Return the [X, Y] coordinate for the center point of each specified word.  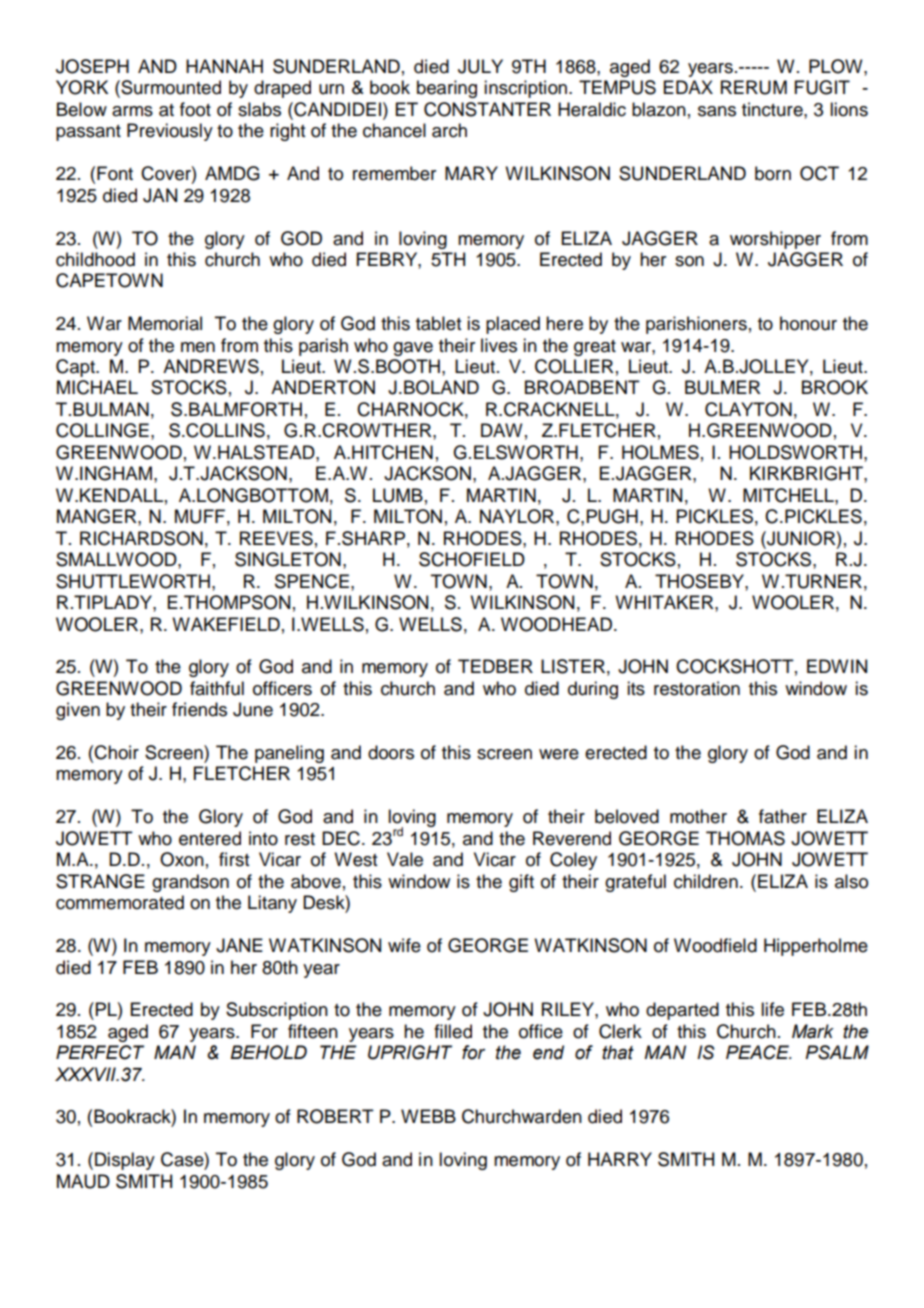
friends [199, 709]
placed [513, 325]
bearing [447, 89]
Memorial [165, 323]
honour [808, 323]
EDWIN [837, 666]
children [706, 881]
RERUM [754, 87]
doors [391, 752]
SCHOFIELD [472, 559]
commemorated [120, 902]
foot [195, 109]
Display [125, 1161]
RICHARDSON [141, 538]
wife [404, 945]
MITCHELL [789, 495]
